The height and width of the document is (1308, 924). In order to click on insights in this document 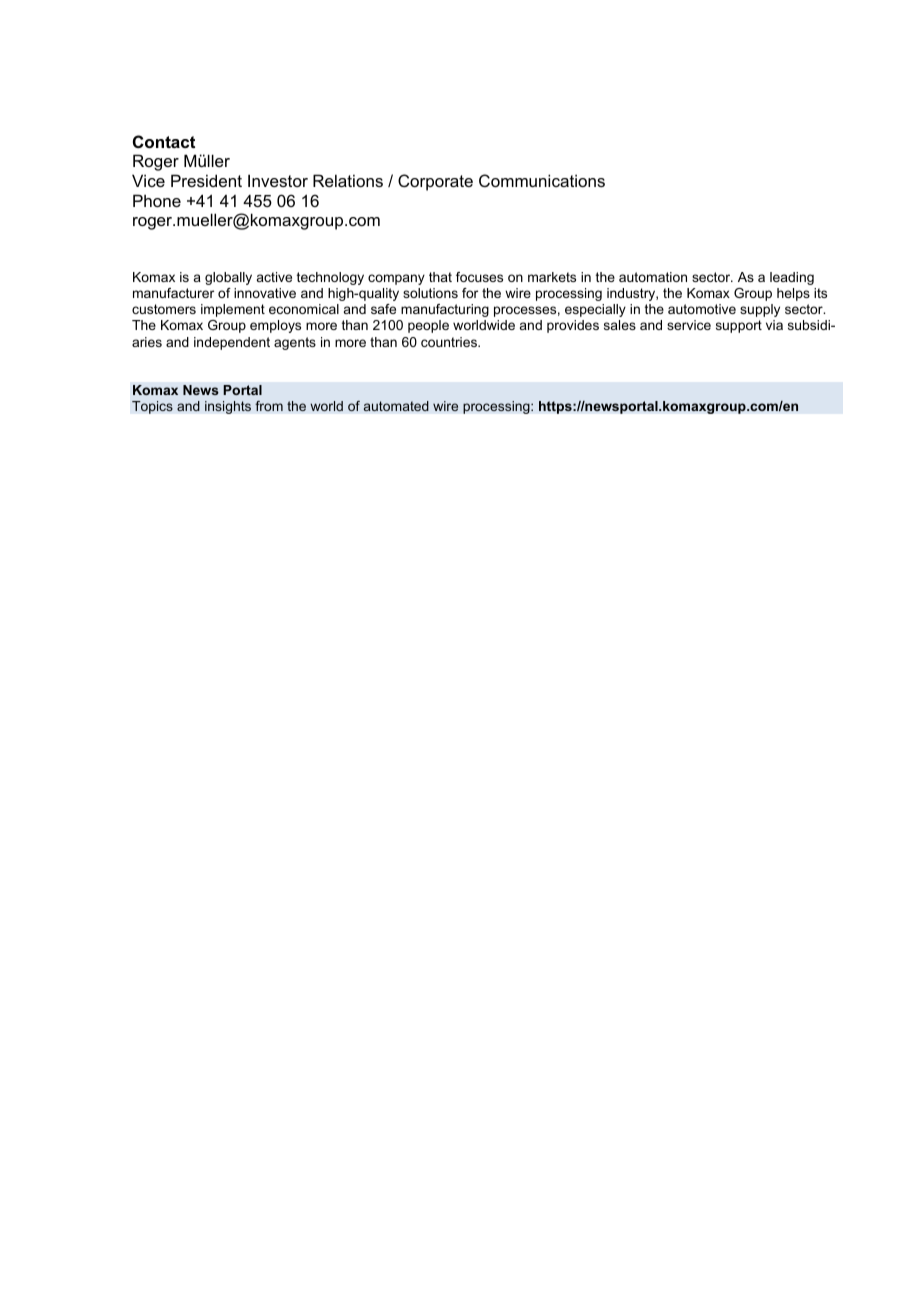, I will do `click(228, 407)`.
